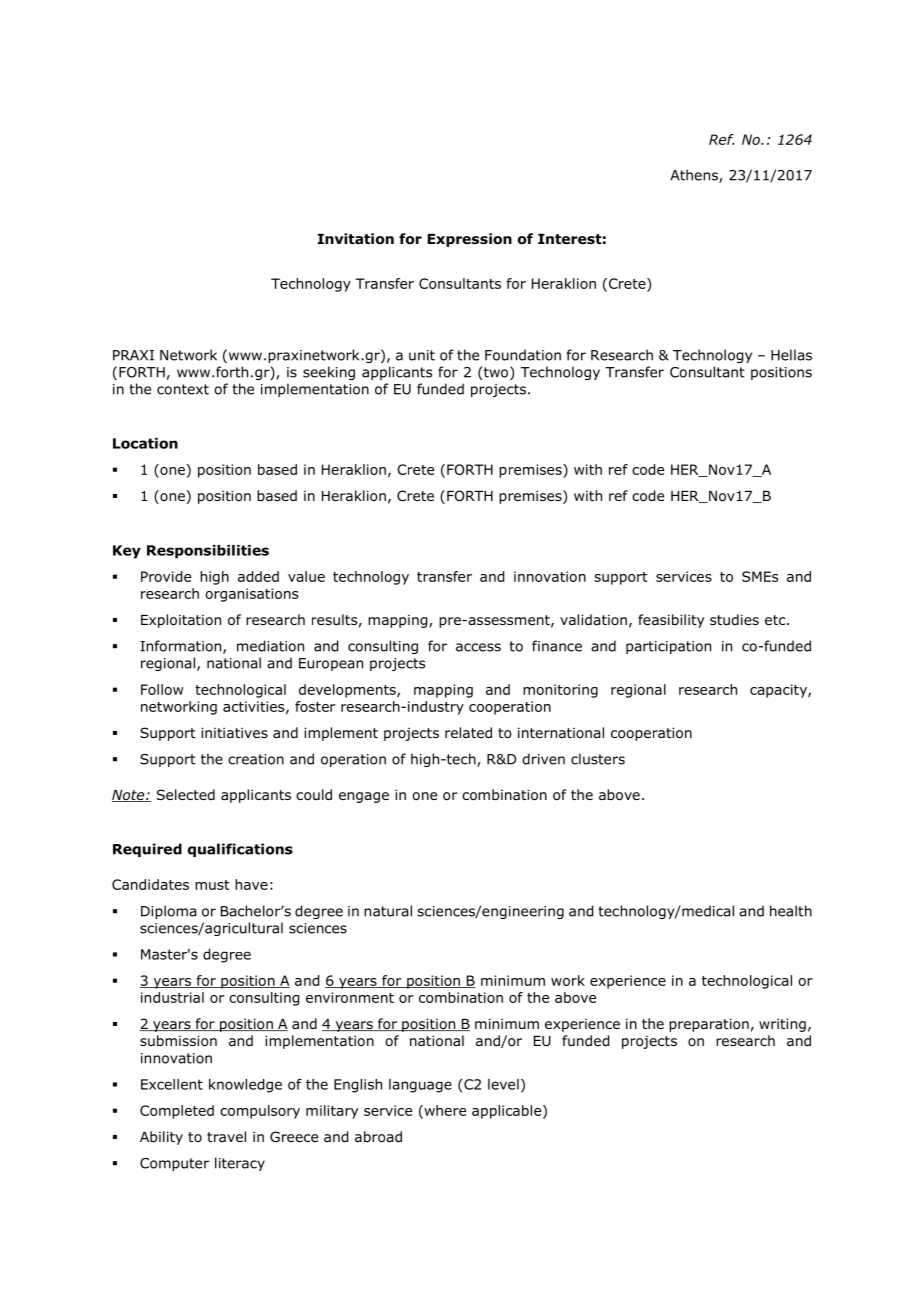 The width and height of the page is (924, 1308). I want to click on value, so click(306, 576).
